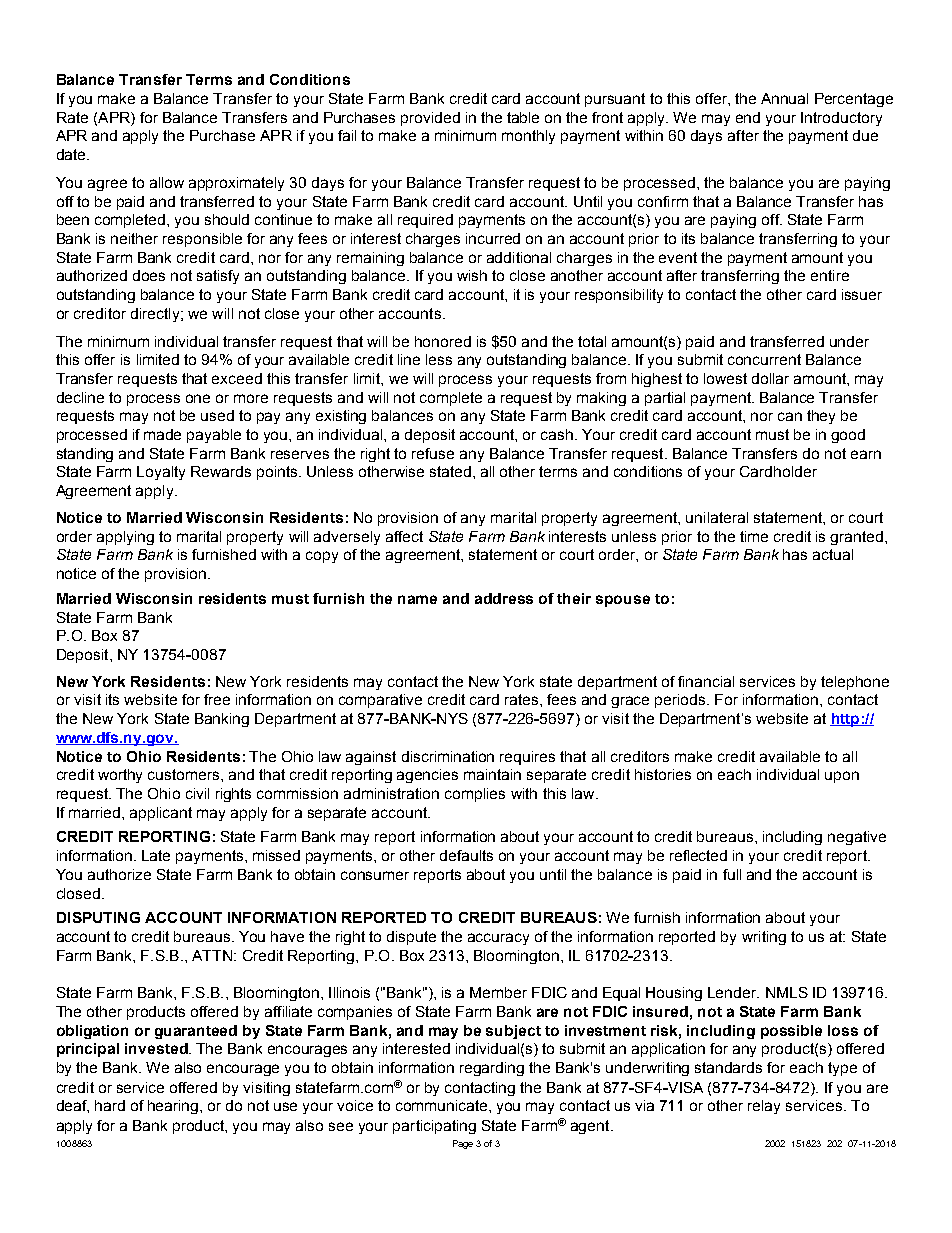 The height and width of the screenshot is (1233, 952). I want to click on allow, so click(167, 182).
